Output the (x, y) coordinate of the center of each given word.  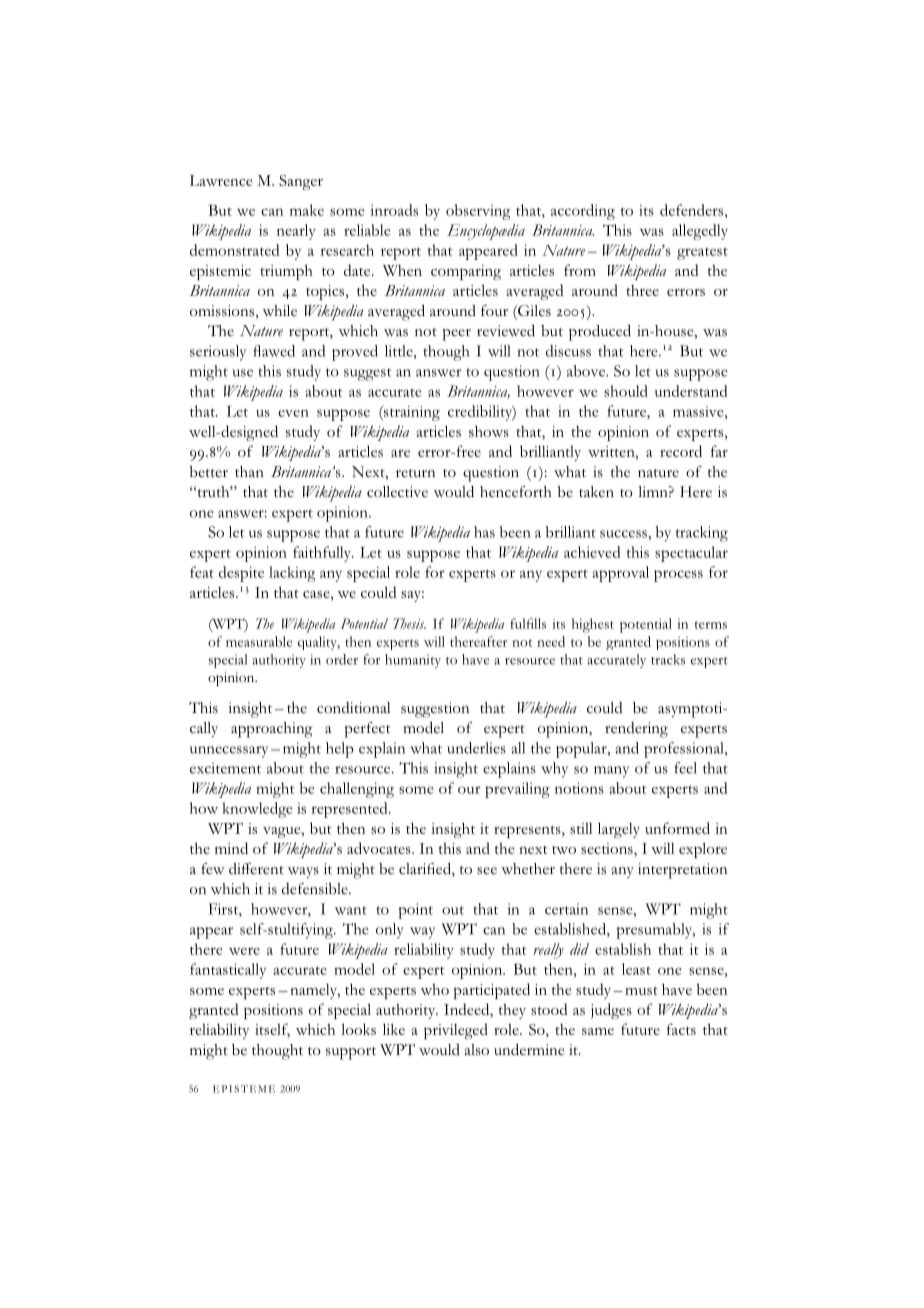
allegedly (700, 232)
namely (315, 991)
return (415, 473)
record (681, 451)
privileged (456, 1031)
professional (685, 750)
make (307, 210)
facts (681, 1029)
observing (478, 212)
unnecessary (229, 752)
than (249, 471)
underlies (476, 748)
